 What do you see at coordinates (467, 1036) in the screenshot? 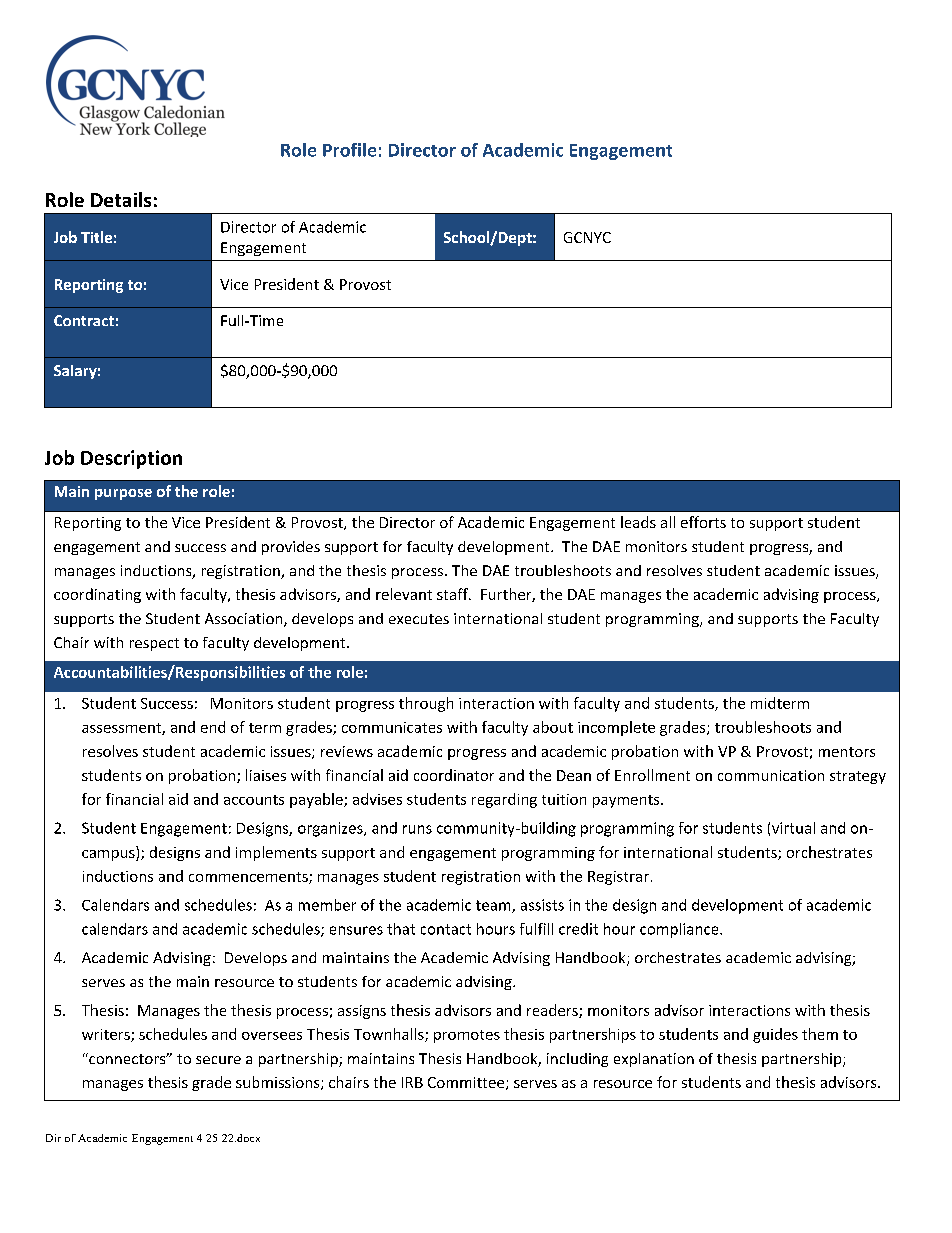
I see `promotes` at bounding box center [467, 1036].
